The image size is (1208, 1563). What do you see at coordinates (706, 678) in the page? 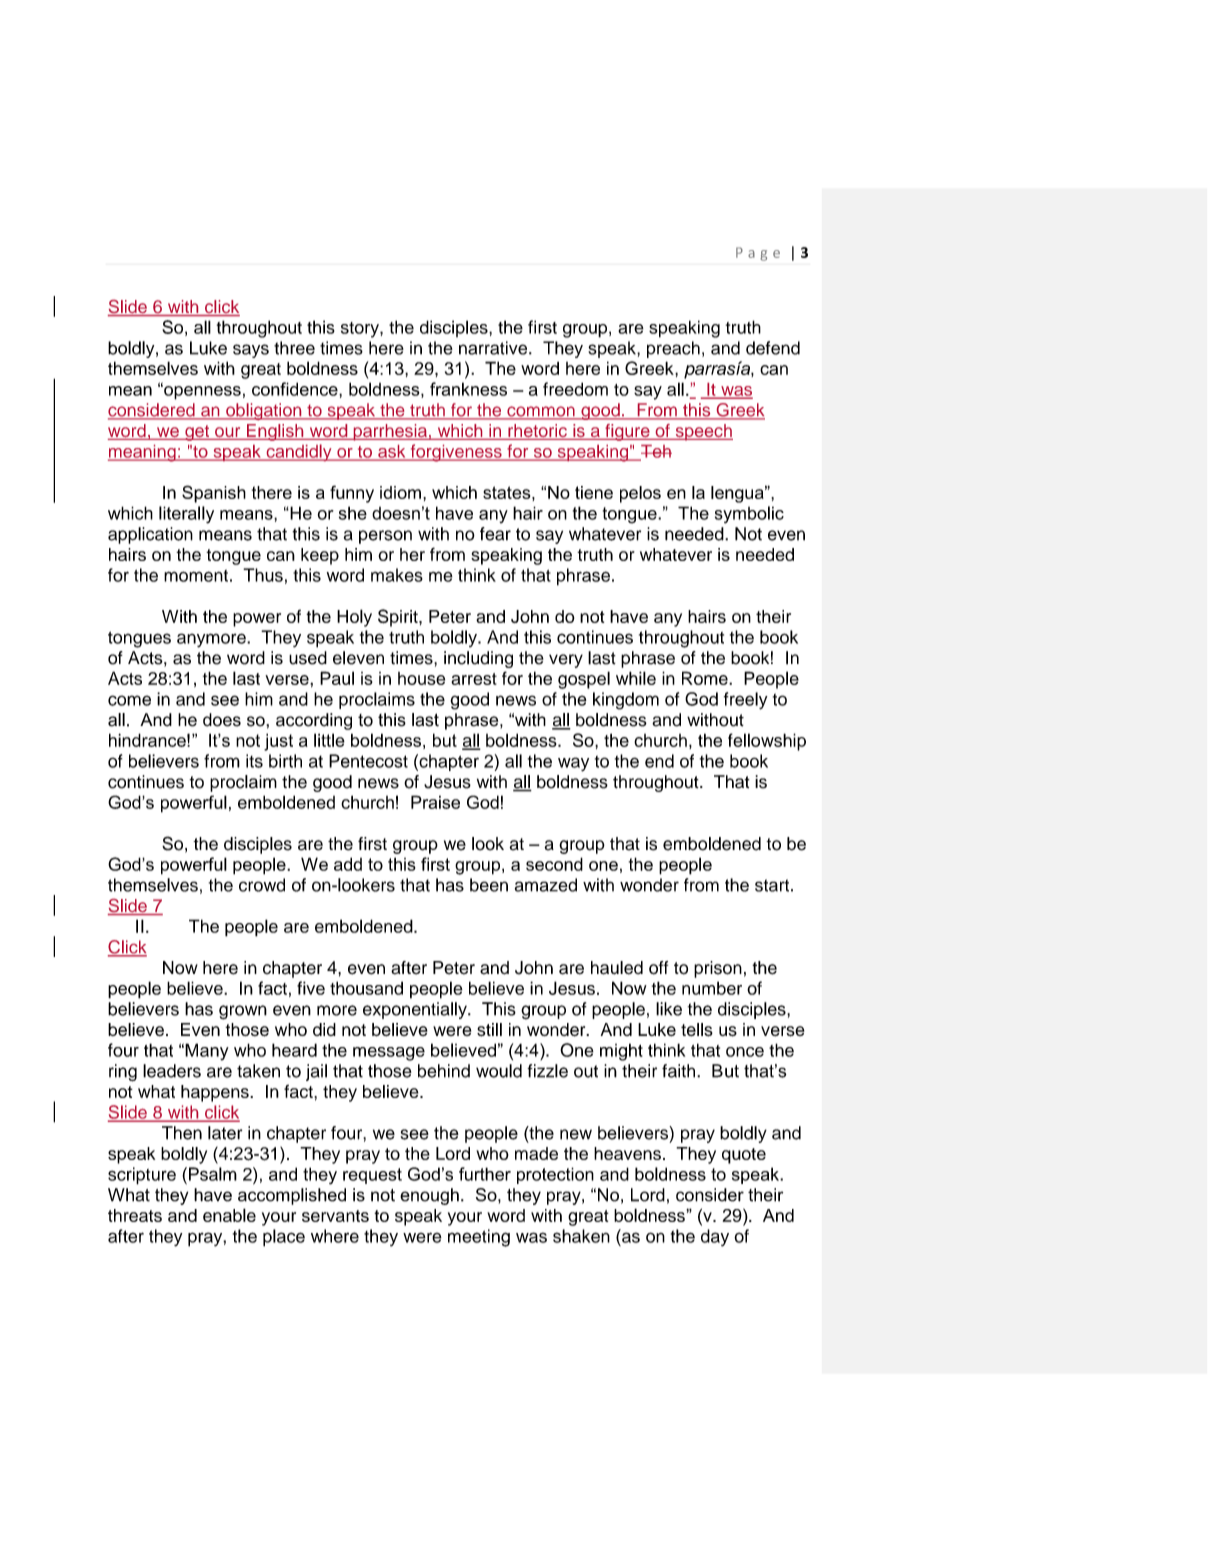
I see `Rome` at bounding box center [706, 678].
